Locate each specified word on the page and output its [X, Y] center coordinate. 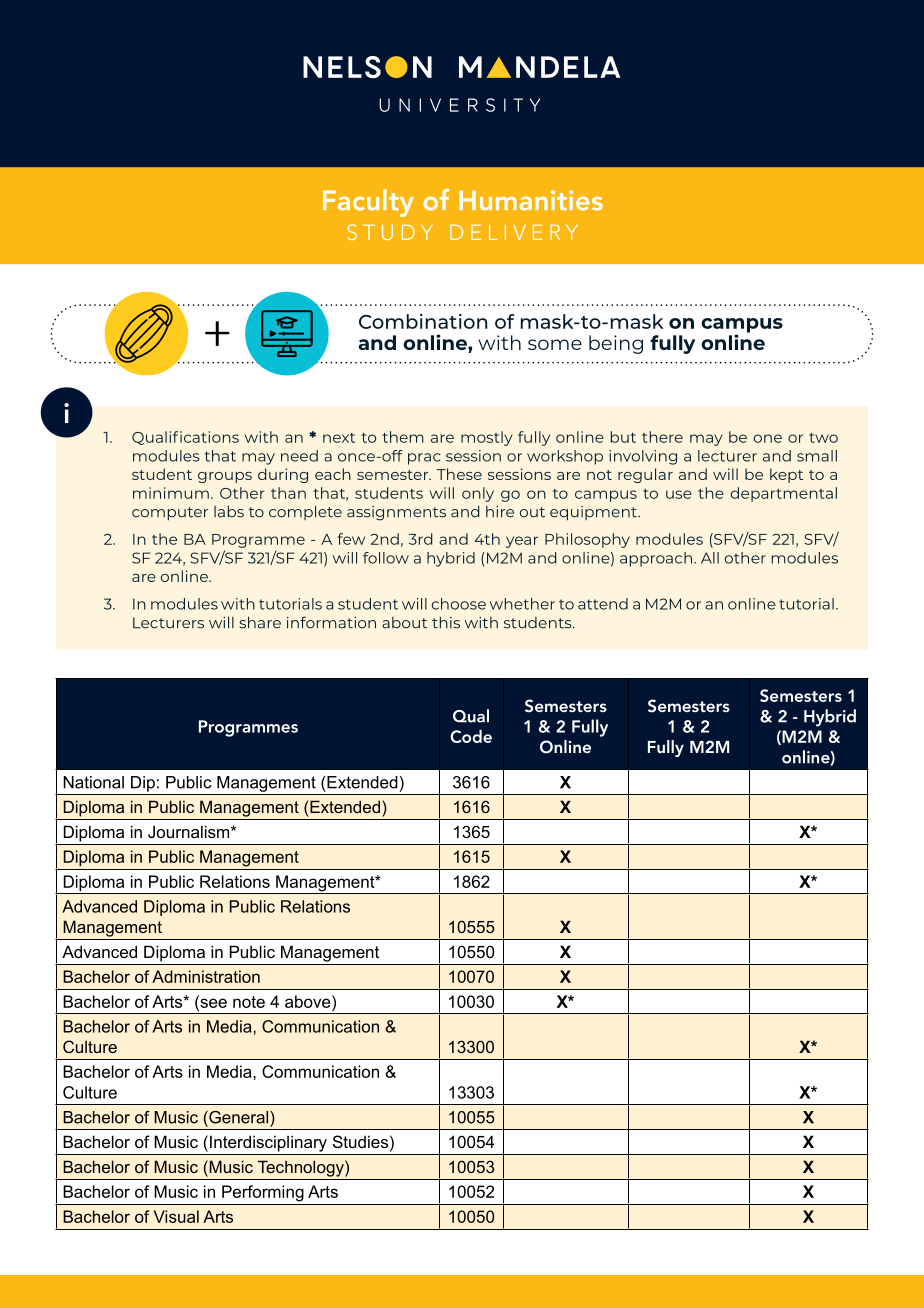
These [459, 474]
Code [471, 736]
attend [603, 604]
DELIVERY [514, 232]
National [93, 782]
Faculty [368, 203]
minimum [171, 493]
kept [786, 475]
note [249, 1002]
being [616, 344]
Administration [206, 976]
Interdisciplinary [268, 1143]
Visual [176, 1216]
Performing [263, 1193]
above [309, 1001]
